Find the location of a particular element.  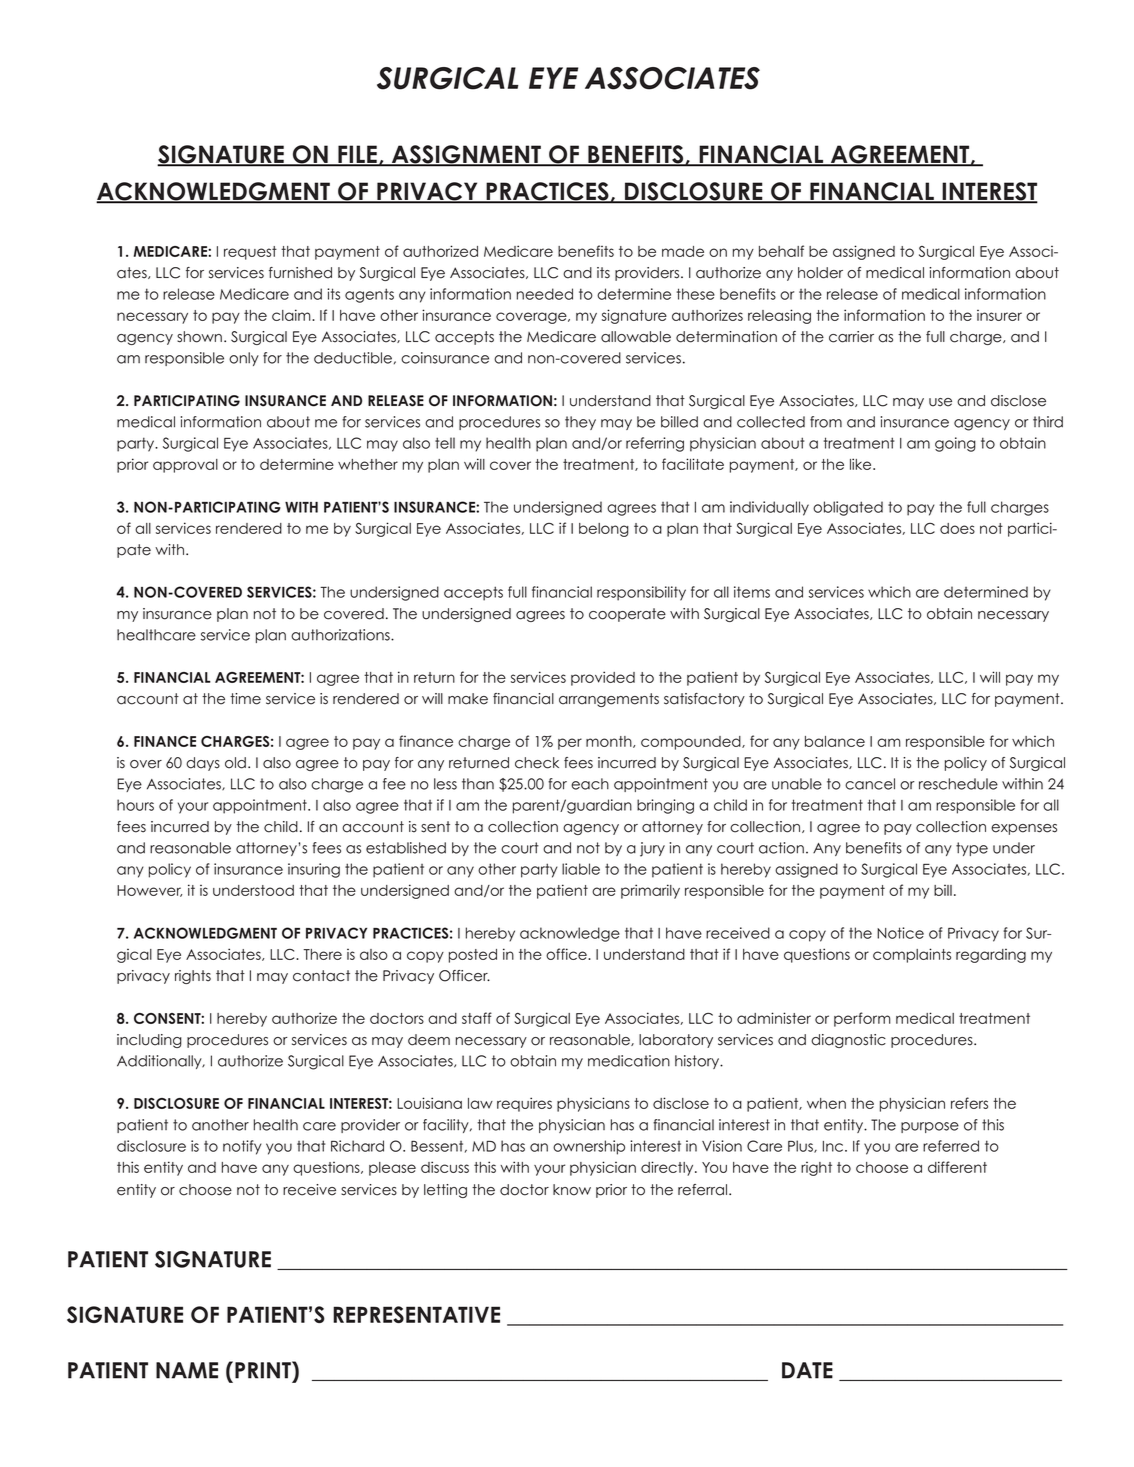

made is located at coordinates (683, 251).
